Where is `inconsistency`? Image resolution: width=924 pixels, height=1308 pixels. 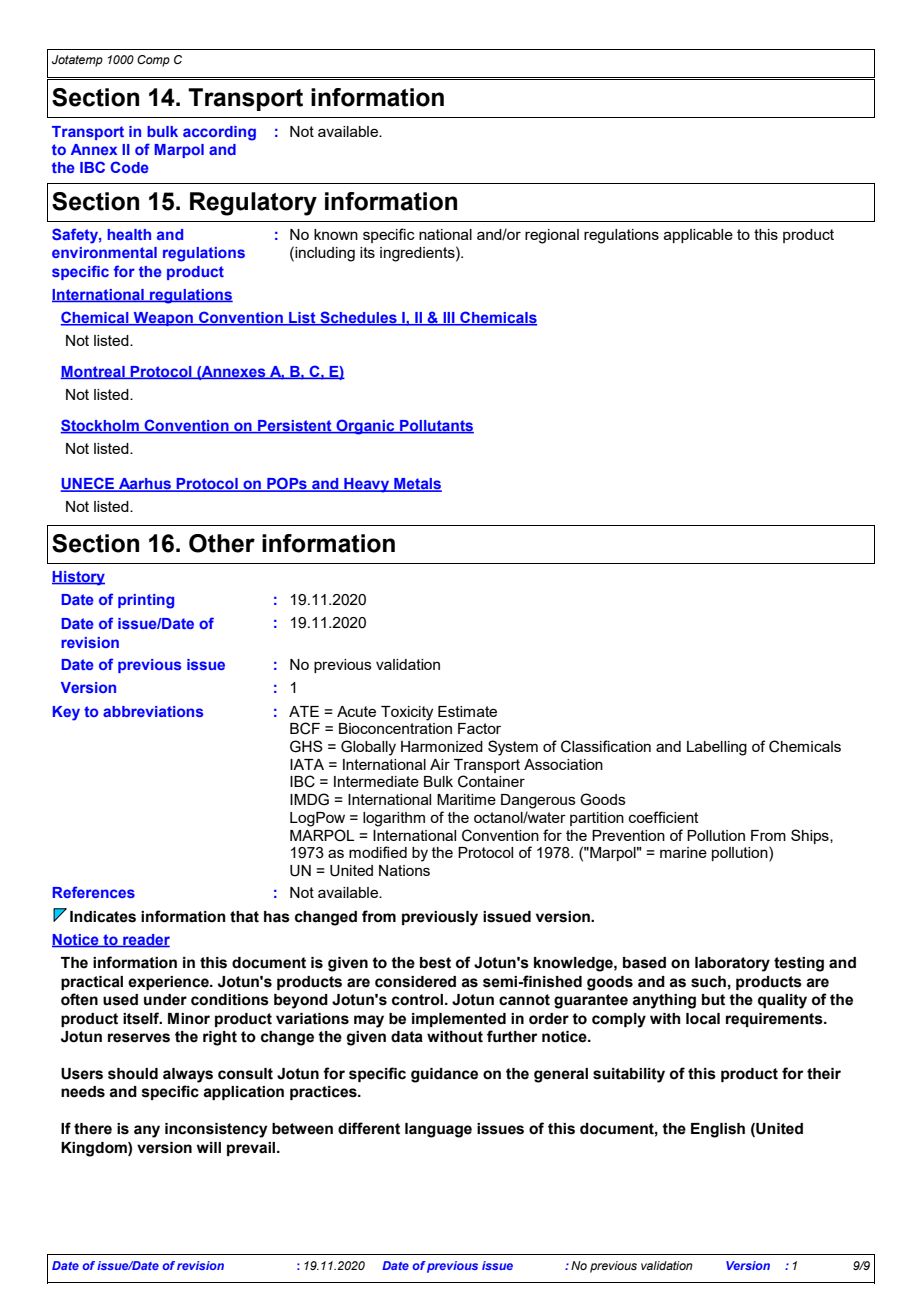 inconsistency is located at coordinates (216, 1130).
